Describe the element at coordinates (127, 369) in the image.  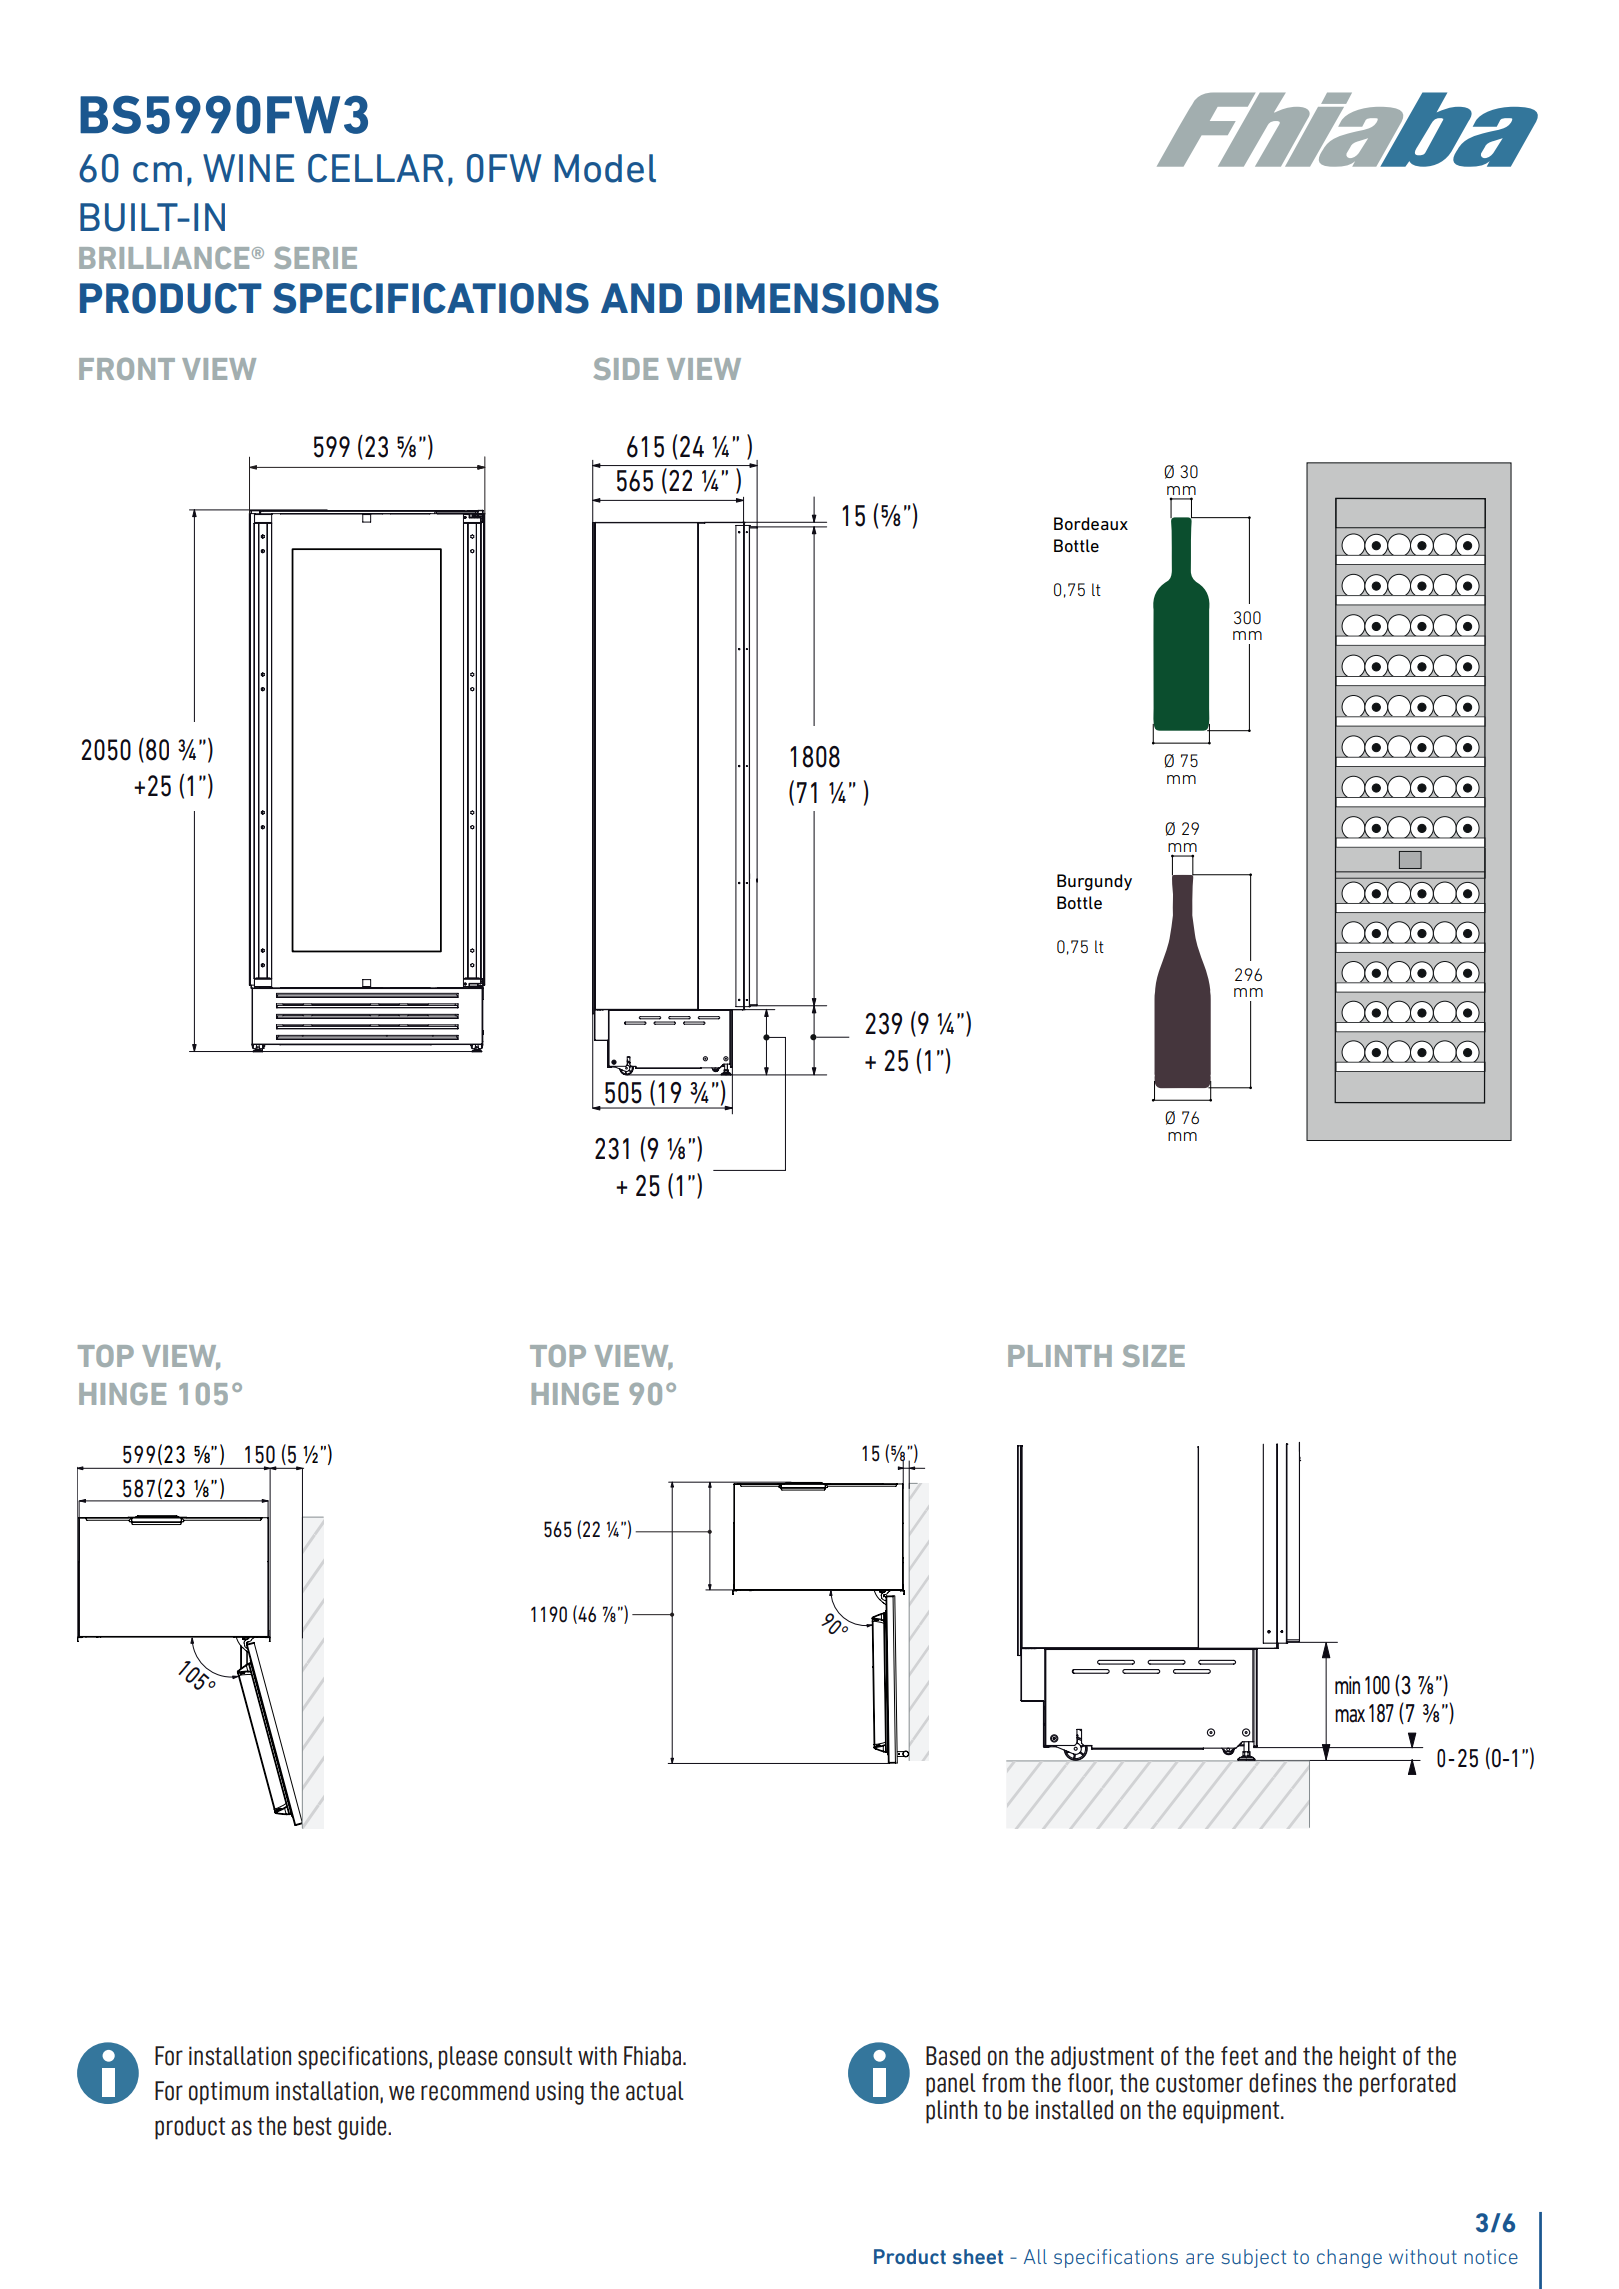
I see `FRONT` at that location.
